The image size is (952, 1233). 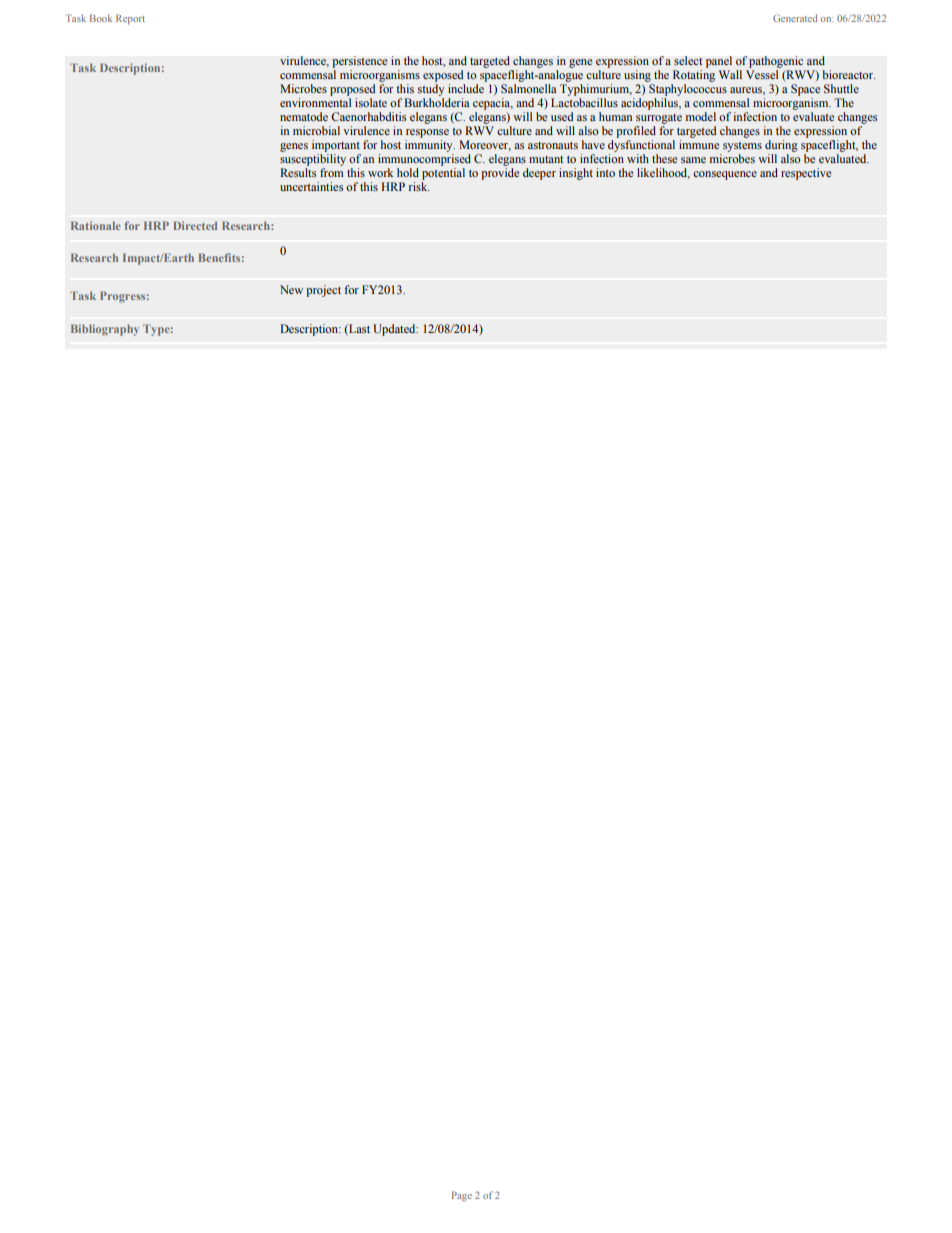 I want to click on Report, so click(x=130, y=19).
